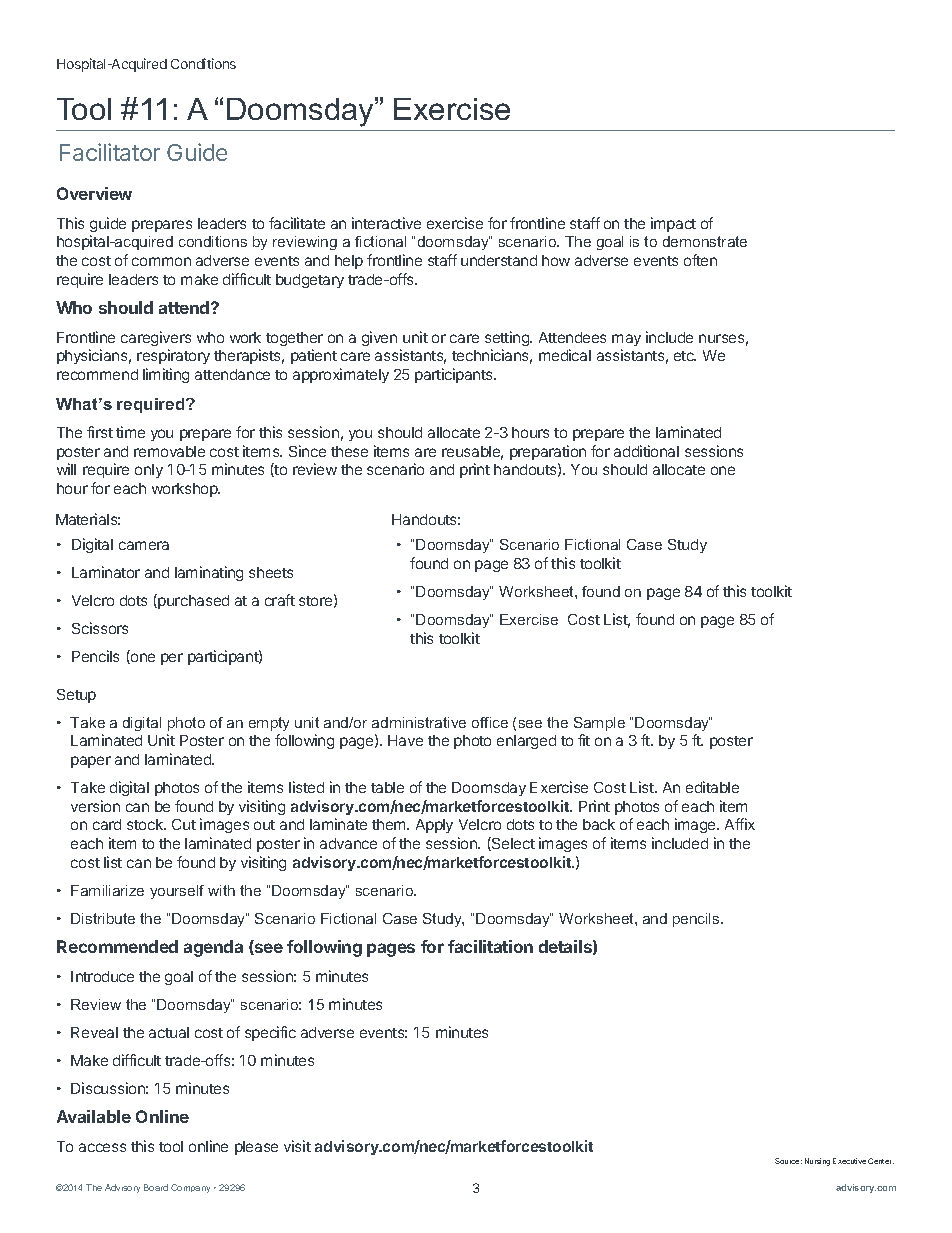 This screenshot has height=1233, width=952. I want to click on Sample, so click(599, 724).
